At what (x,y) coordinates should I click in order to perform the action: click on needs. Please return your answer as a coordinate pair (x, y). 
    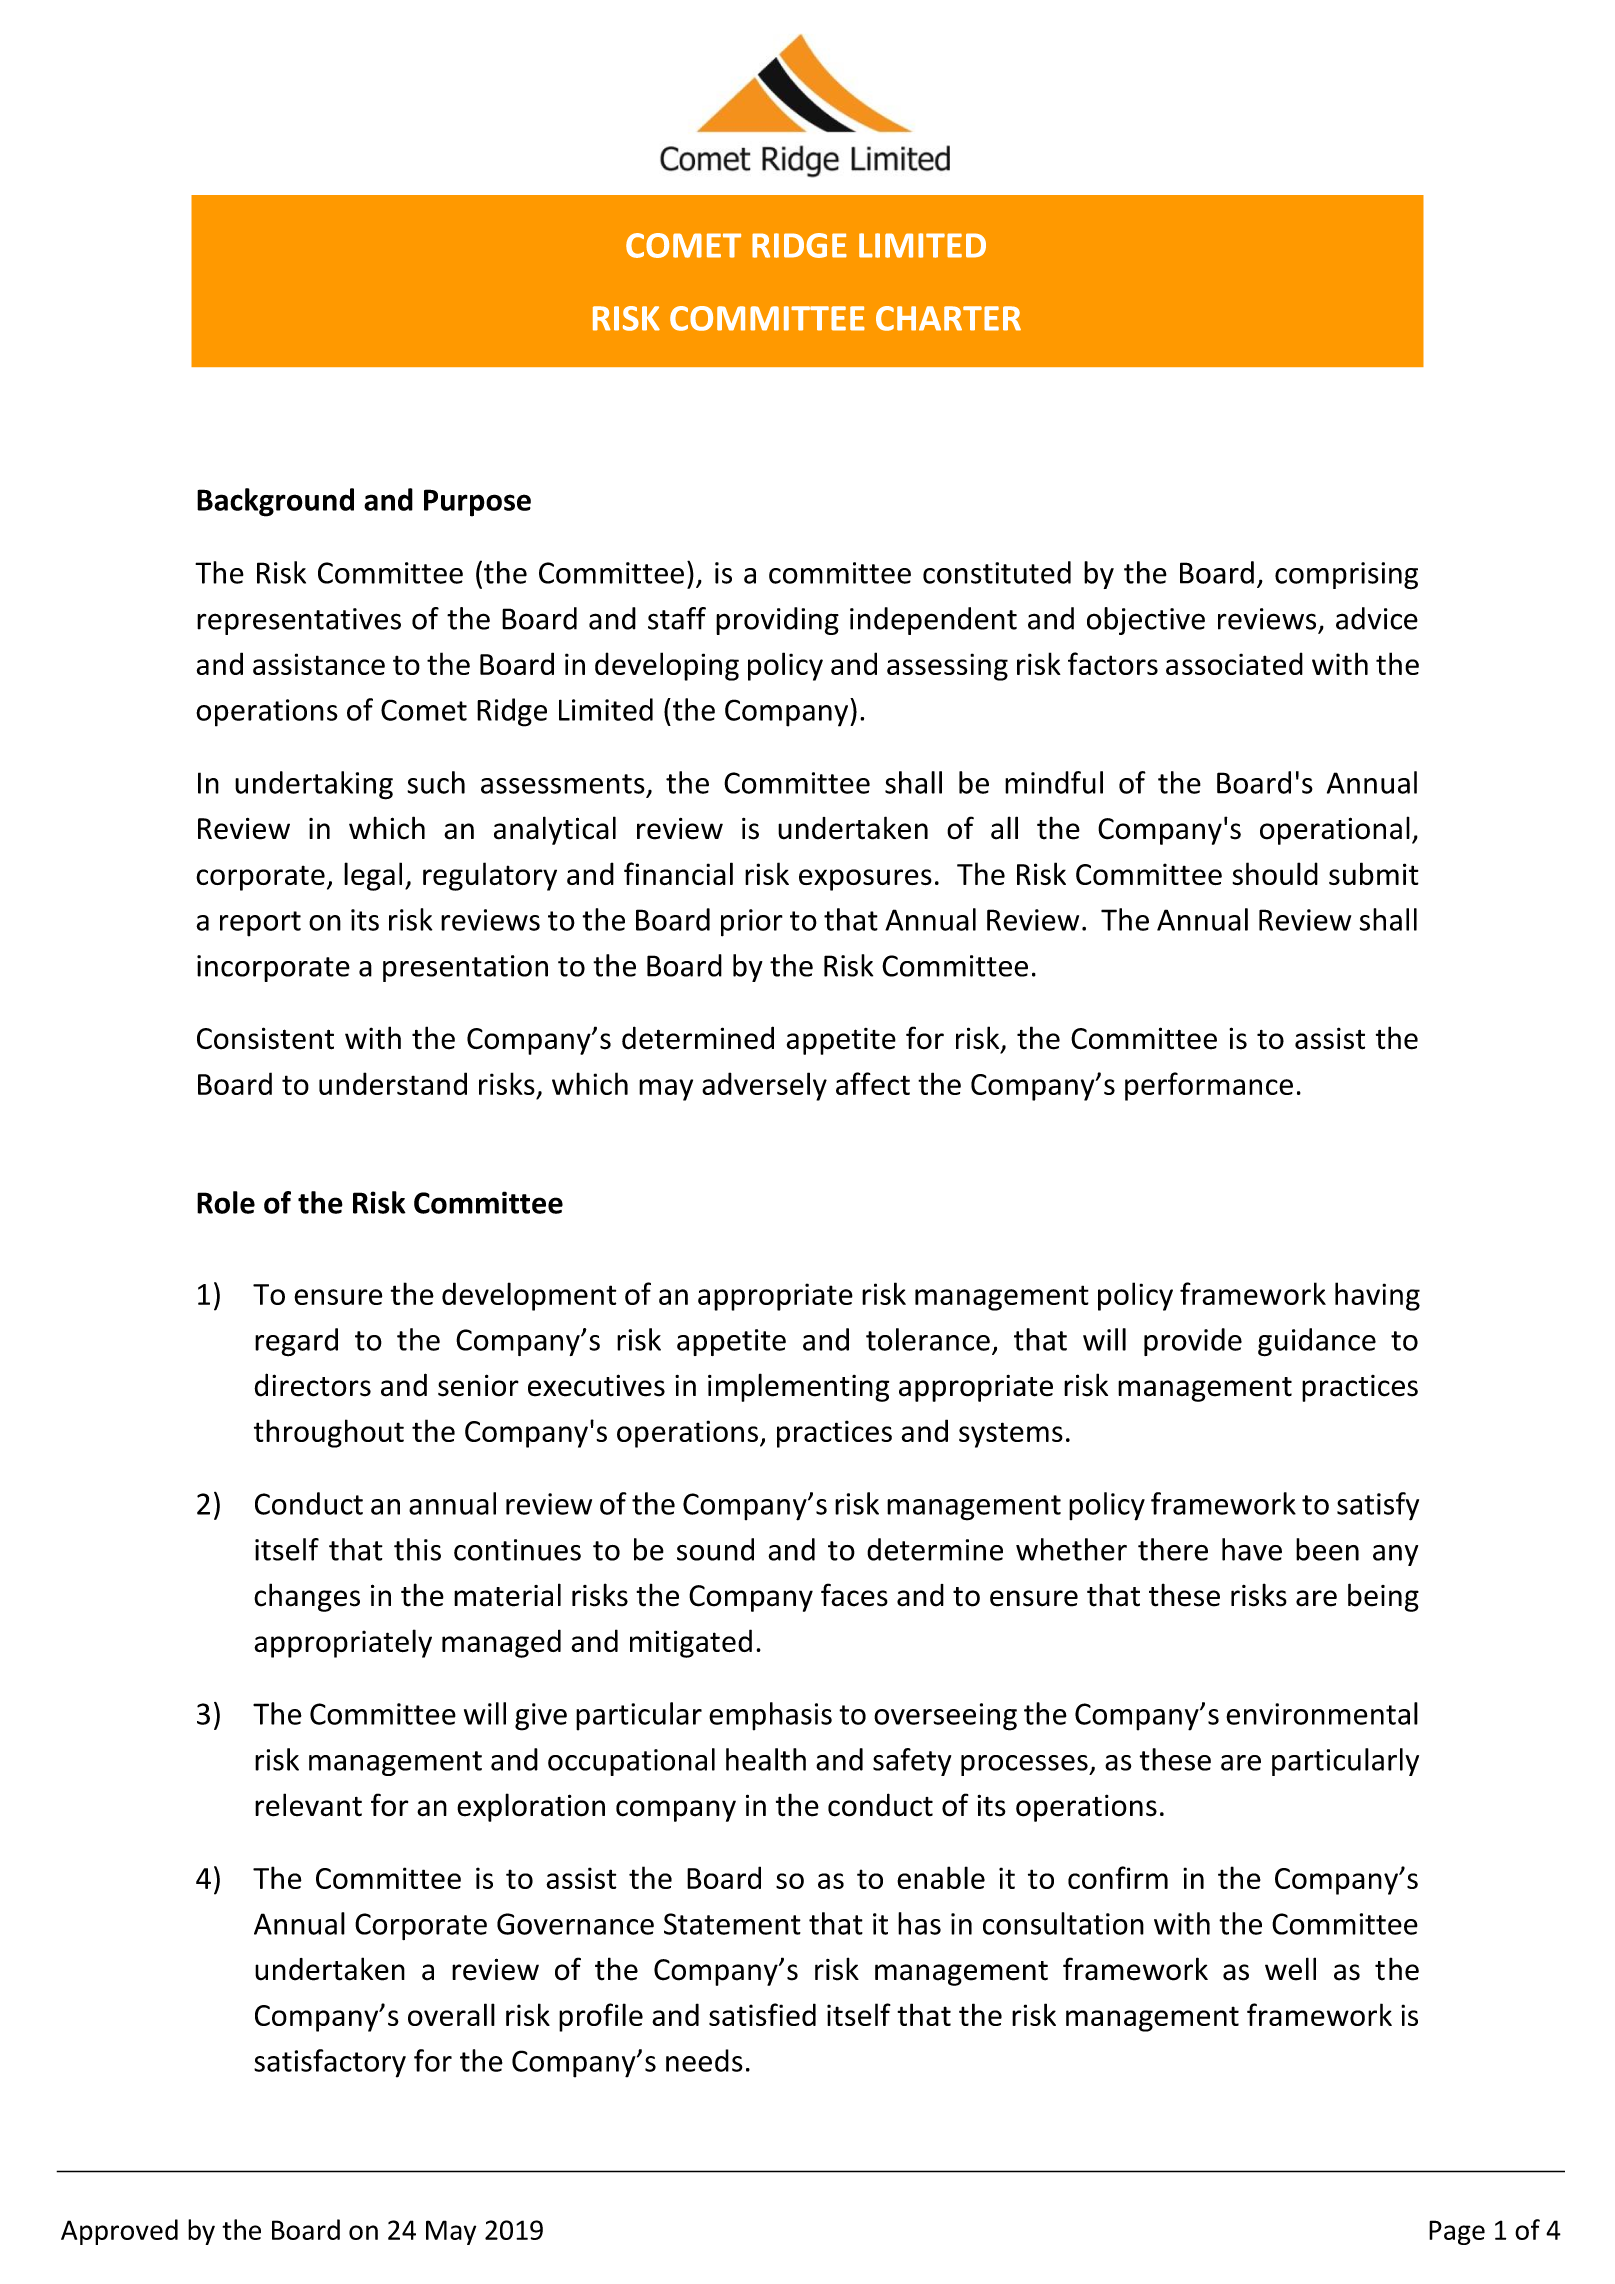
    Looking at the image, I should click on (704, 2060).
